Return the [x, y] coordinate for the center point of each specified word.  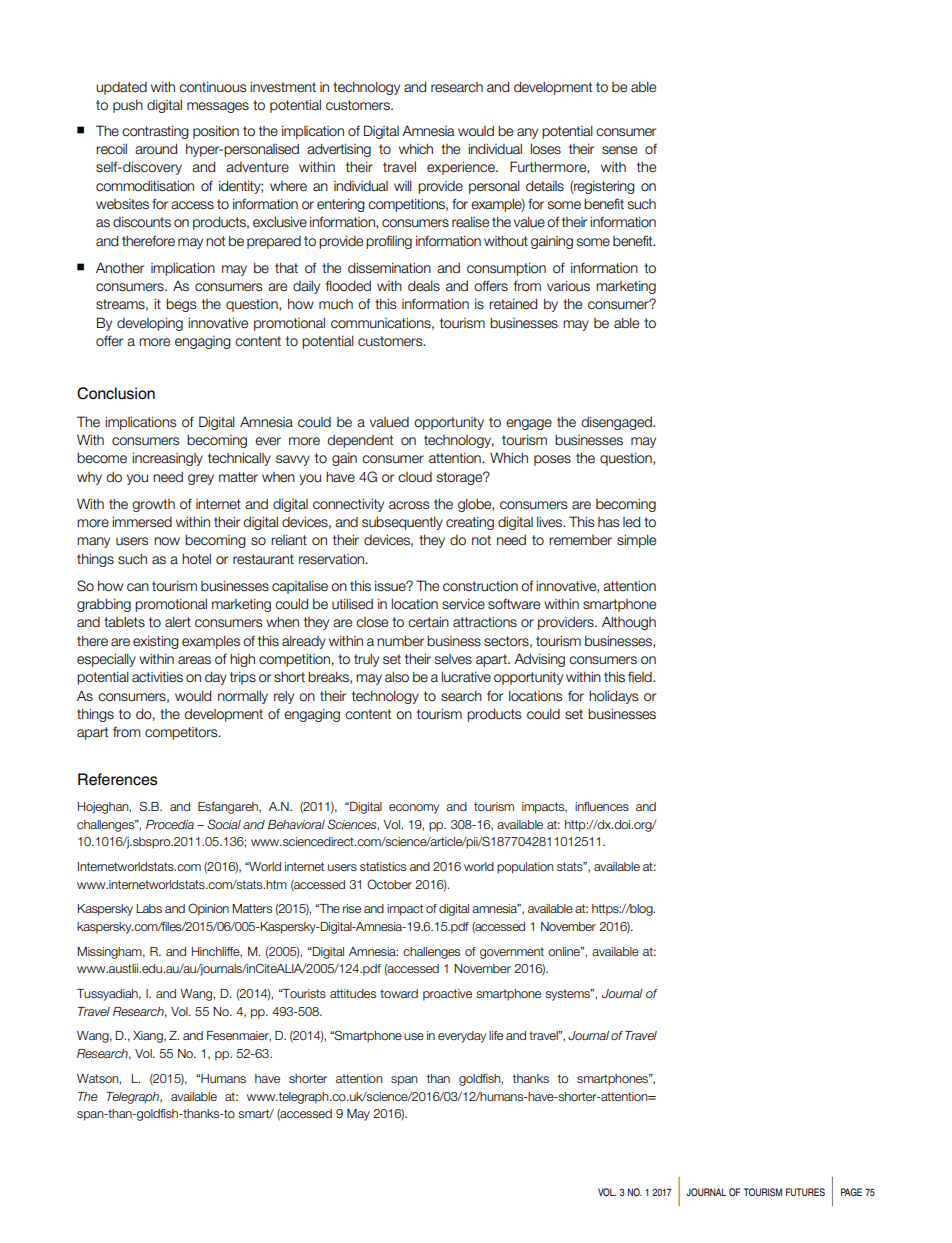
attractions [485, 622]
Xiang [149, 1037]
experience [462, 168]
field [641, 676]
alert [178, 622]
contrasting [155, 132]
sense [619, 150]
